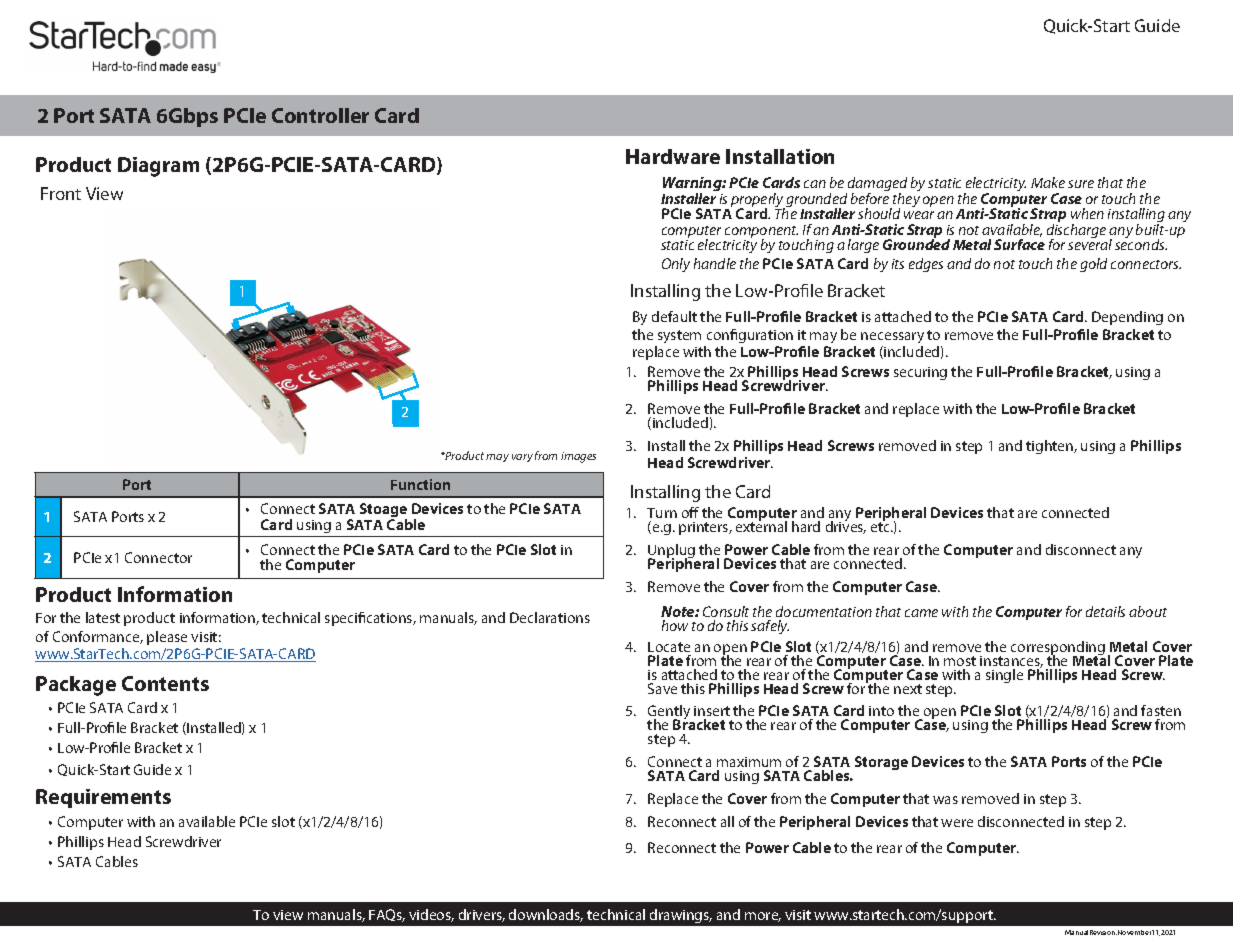  I want to click on Depending, so click(1127, 318).
